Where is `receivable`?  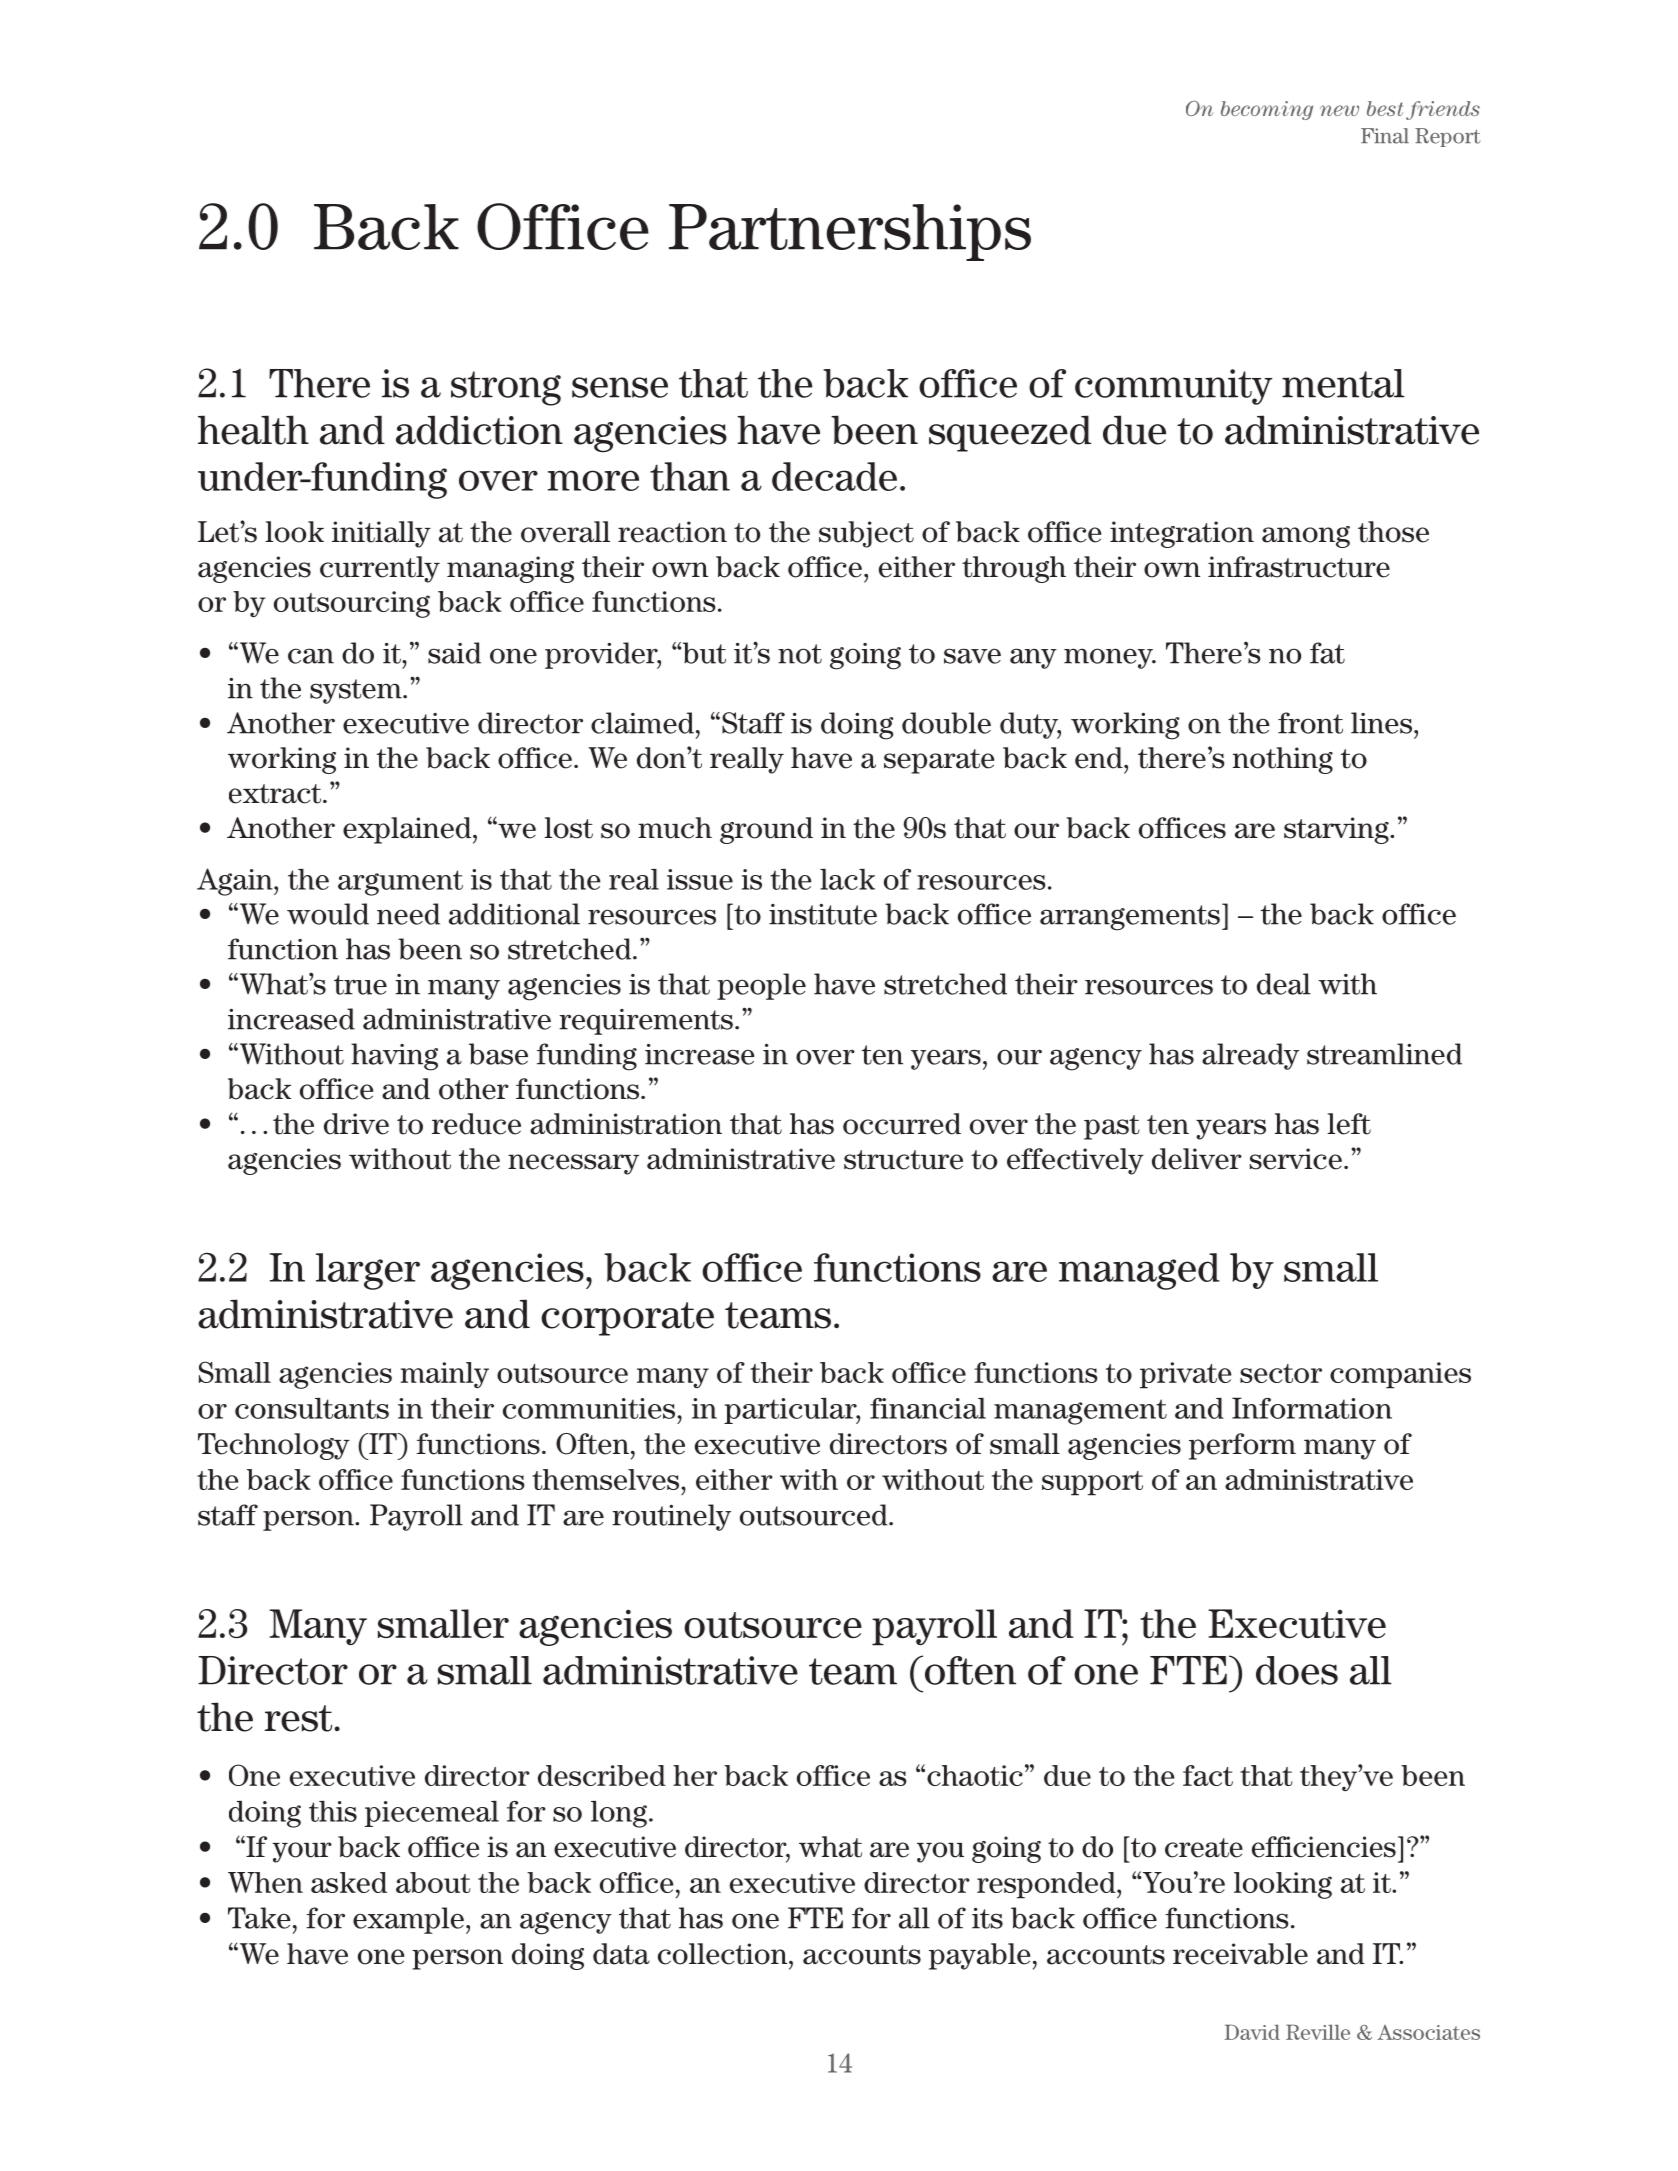 receivable is located at coordinates (1240, 1954).
